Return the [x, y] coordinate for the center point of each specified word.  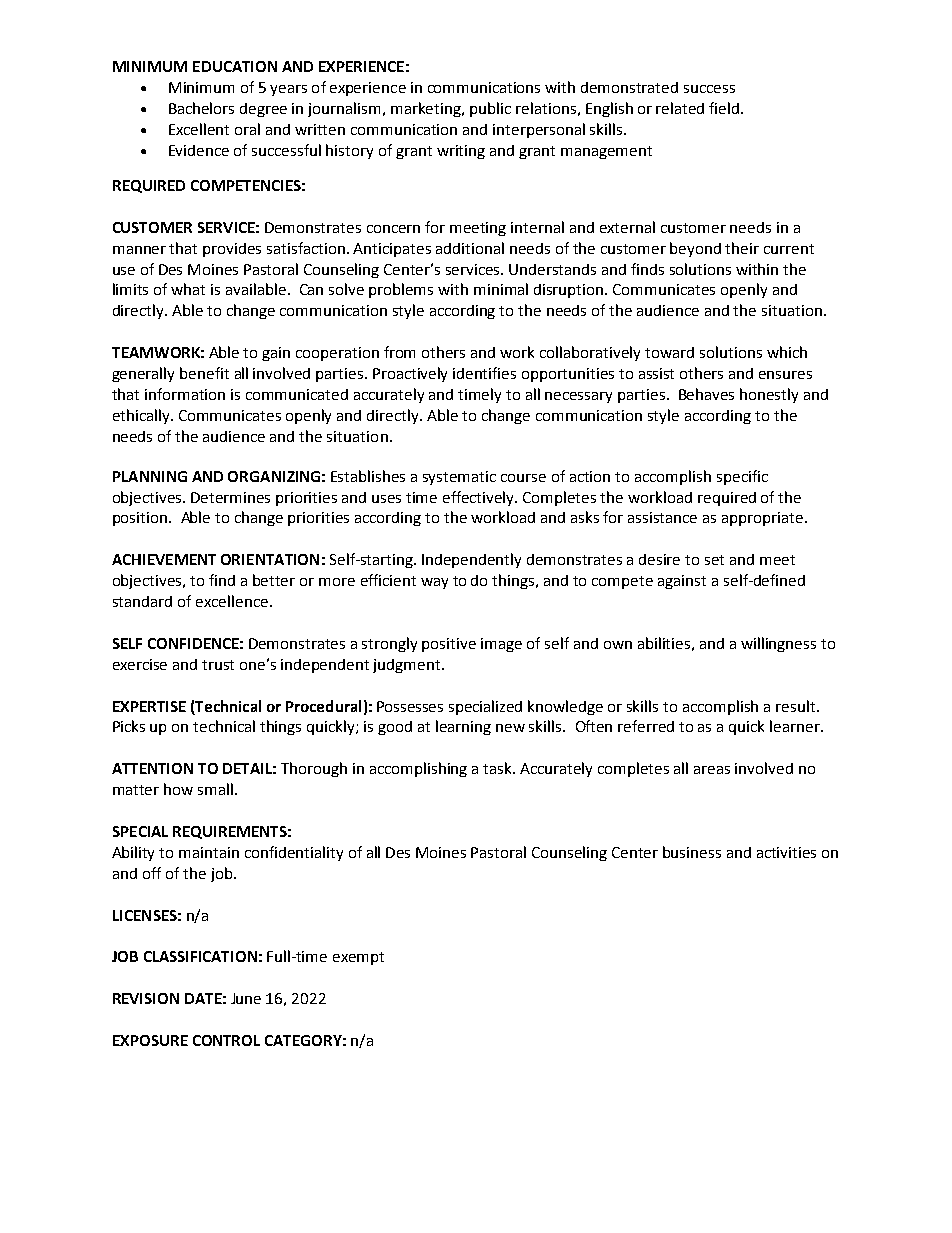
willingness [778, 644]
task [498, 768]
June [246, 998]
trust [218, 665]
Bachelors [201, 108]
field [725, 108]
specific [742, 477]
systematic [459, 478]
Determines [230, 497]
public [490, 109]
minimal [501, 289]
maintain [209, 852]
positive [449, 645]
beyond [695, 249]
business [692, 852]
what [188, 289]
